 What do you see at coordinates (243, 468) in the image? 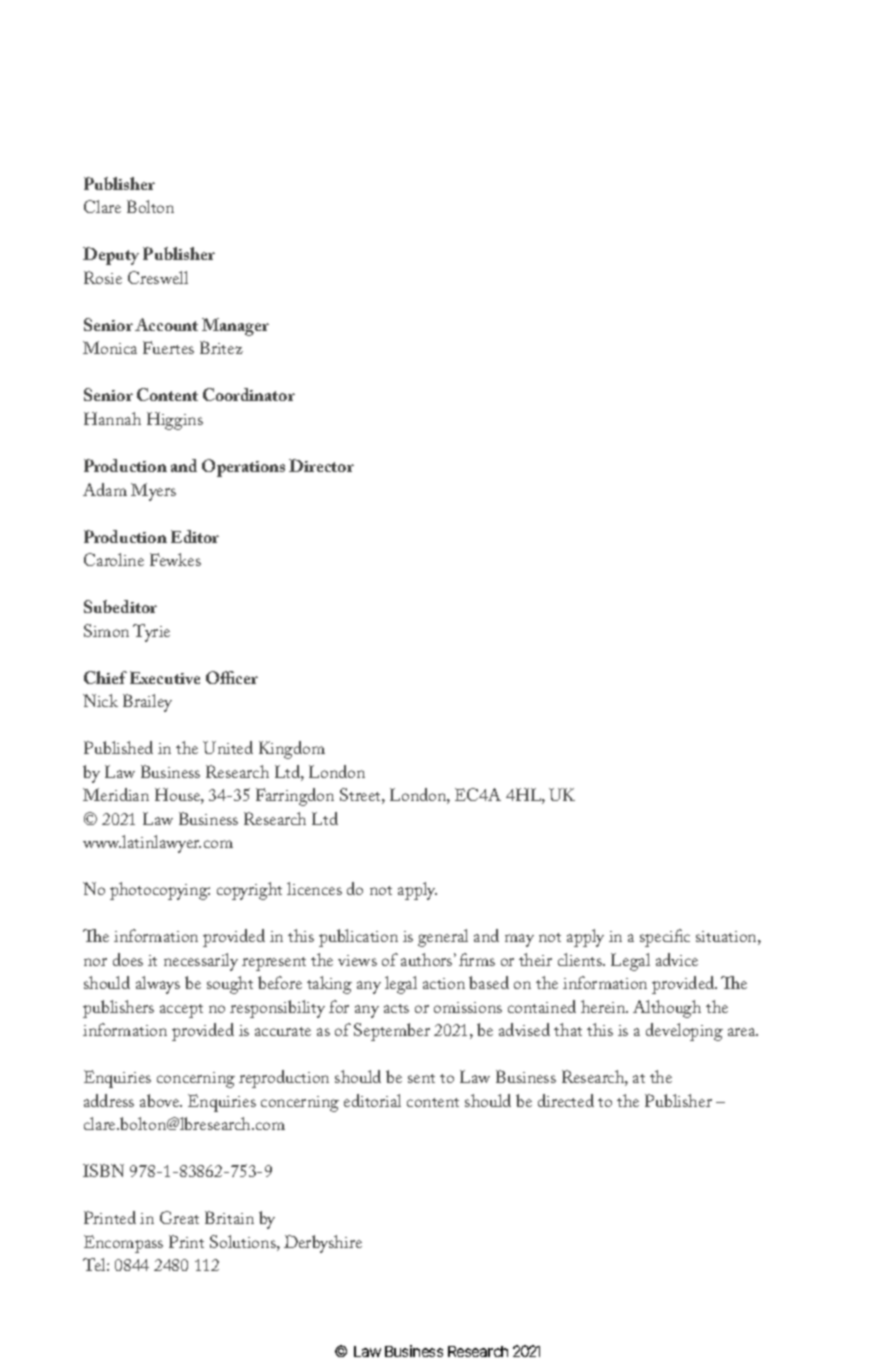
I see `Operations` at bounding box center [243, 468].
